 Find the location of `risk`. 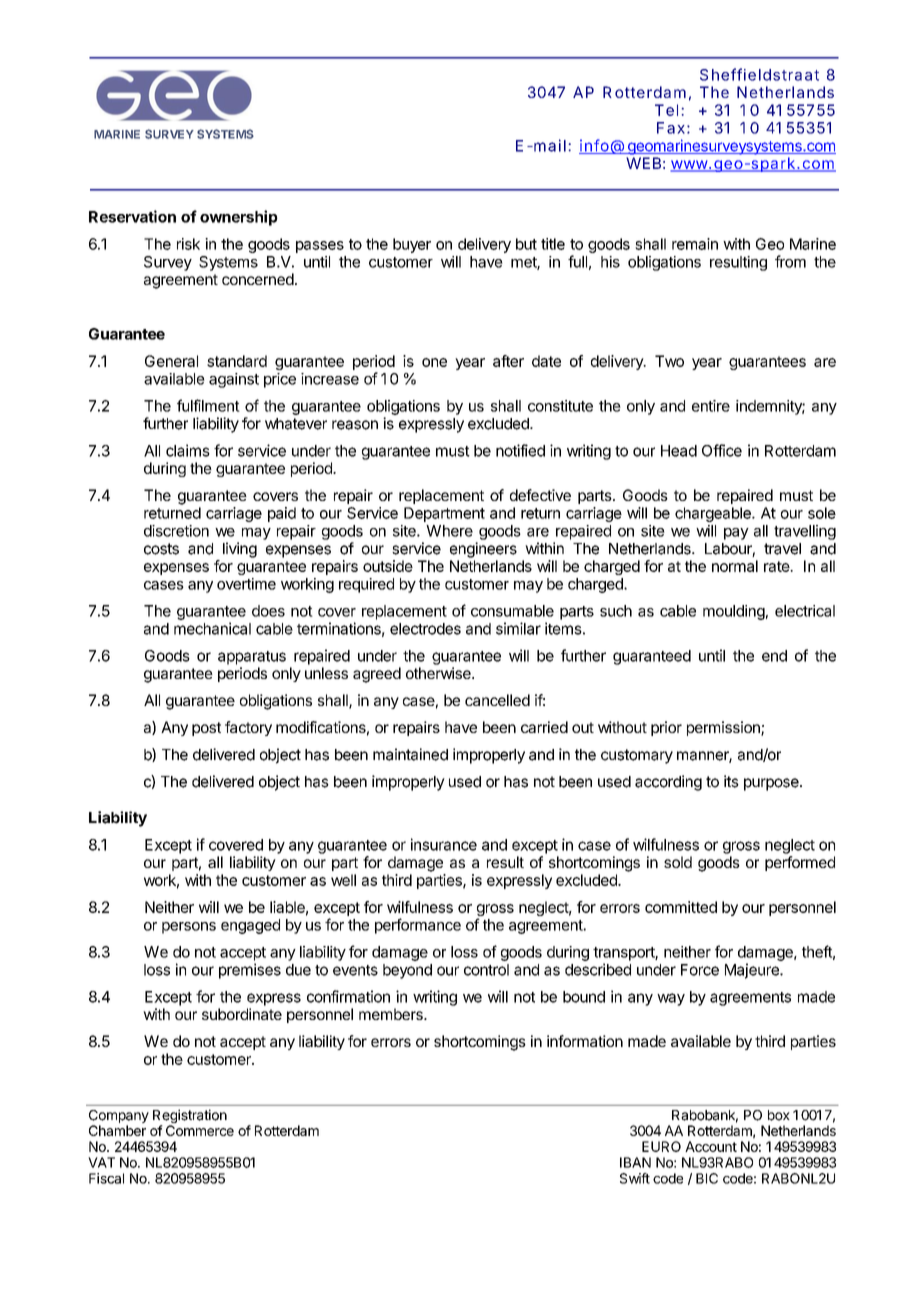

risk is located at coordinates (188, 244).
